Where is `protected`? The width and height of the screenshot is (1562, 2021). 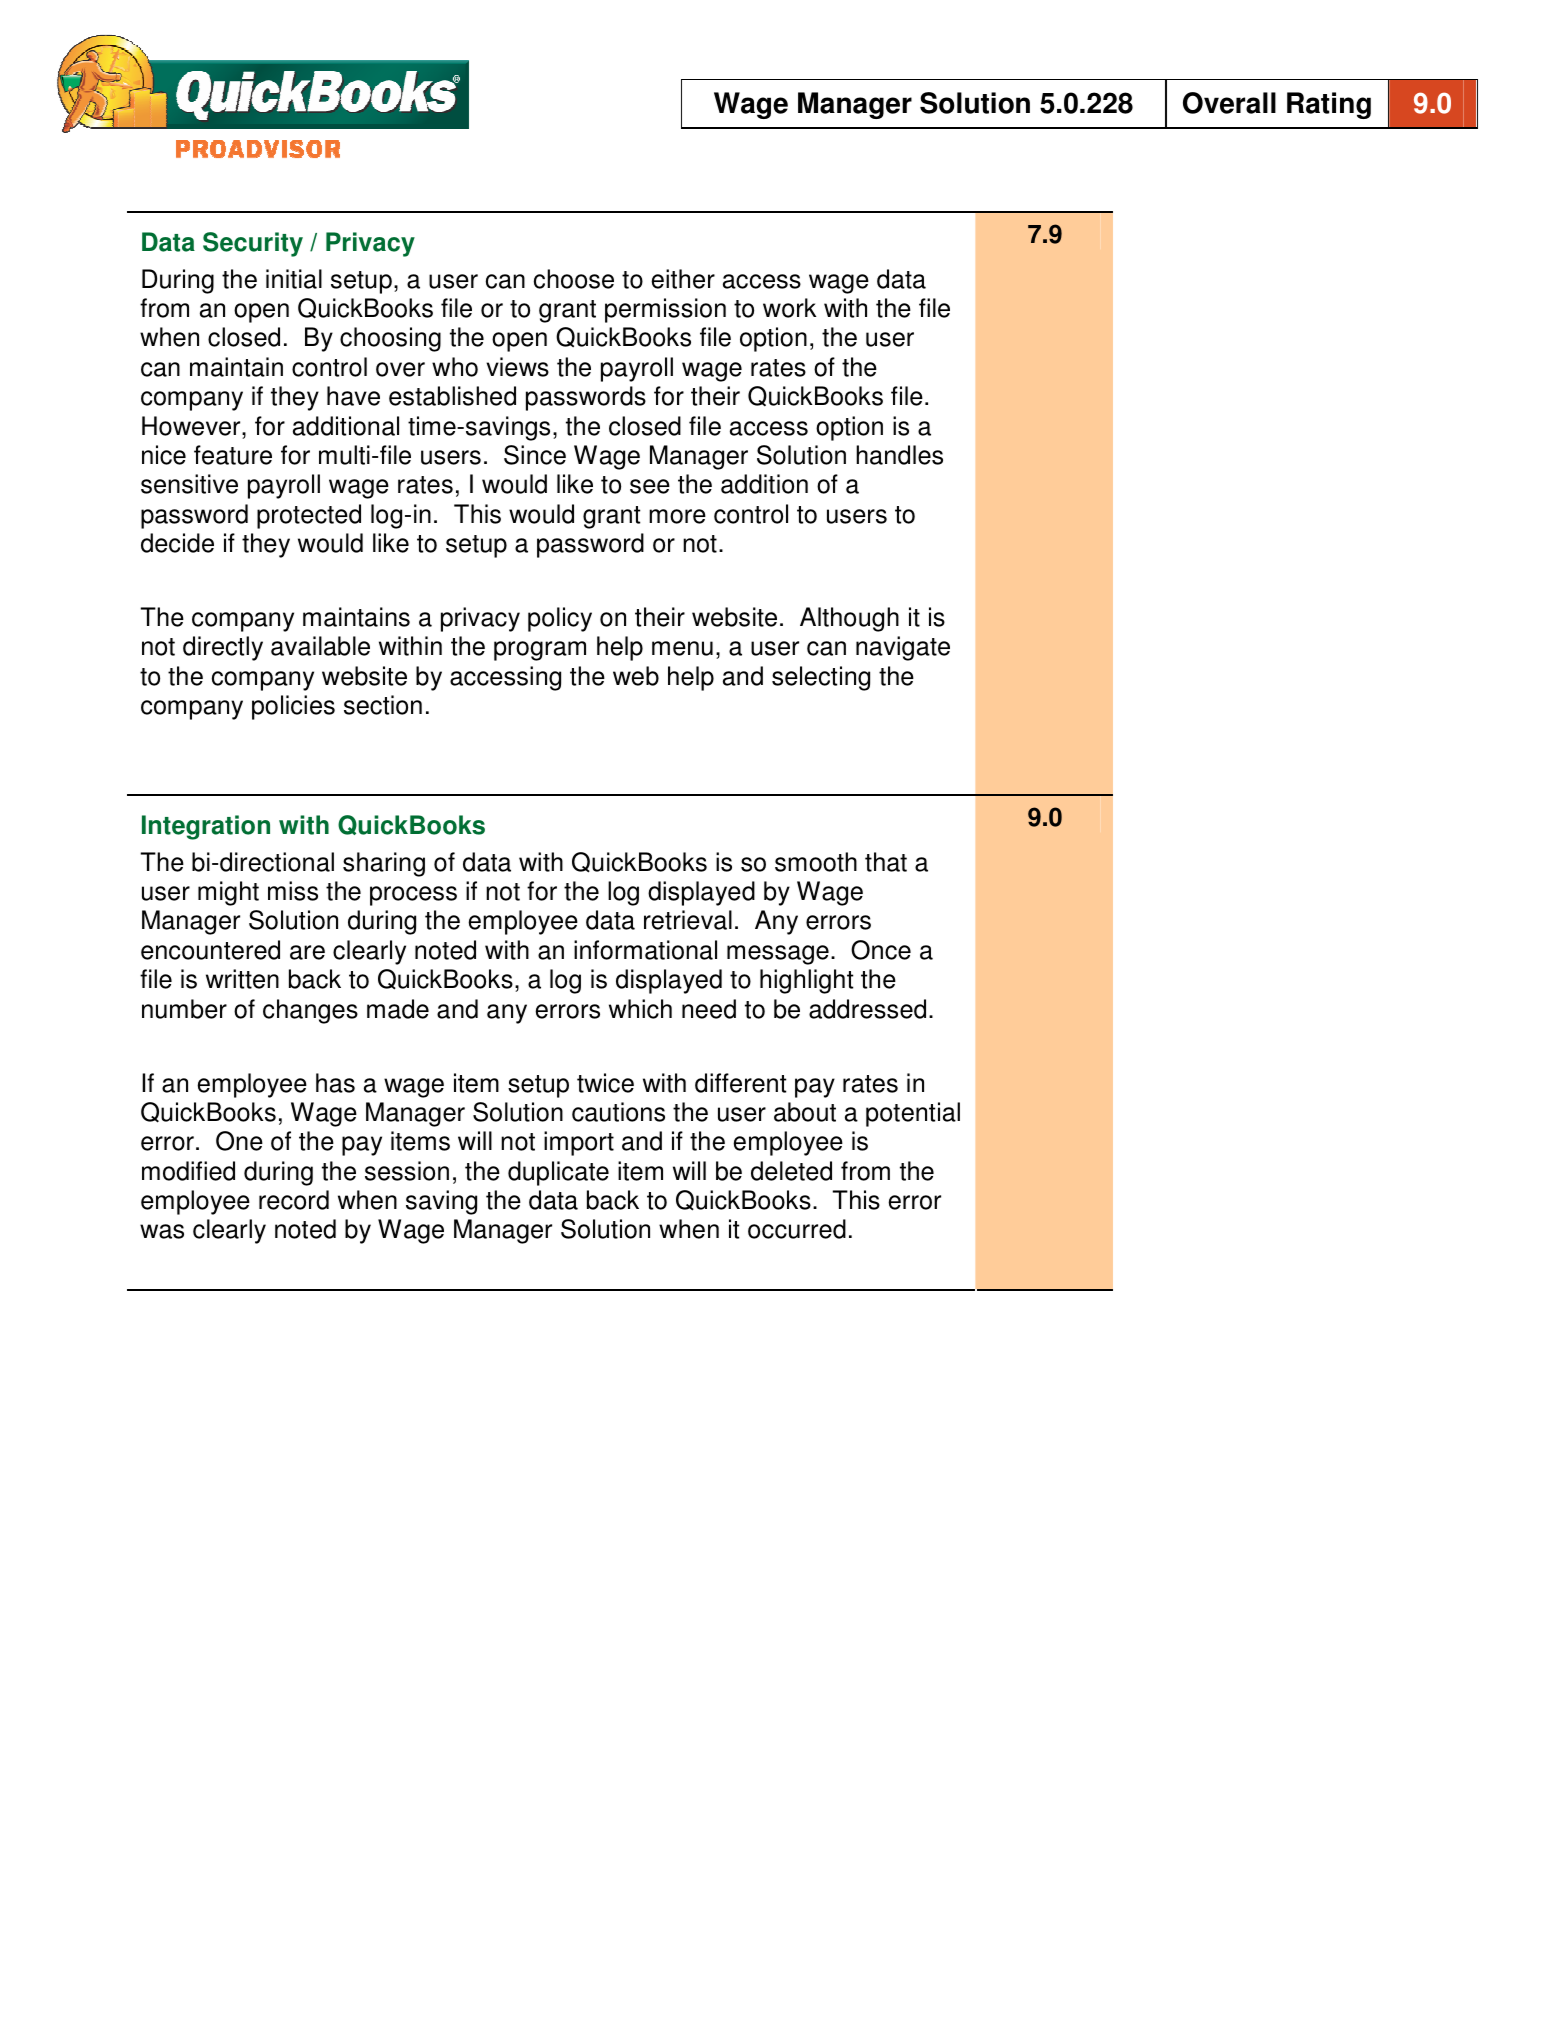
protected is located at coordinates (309, 516).
